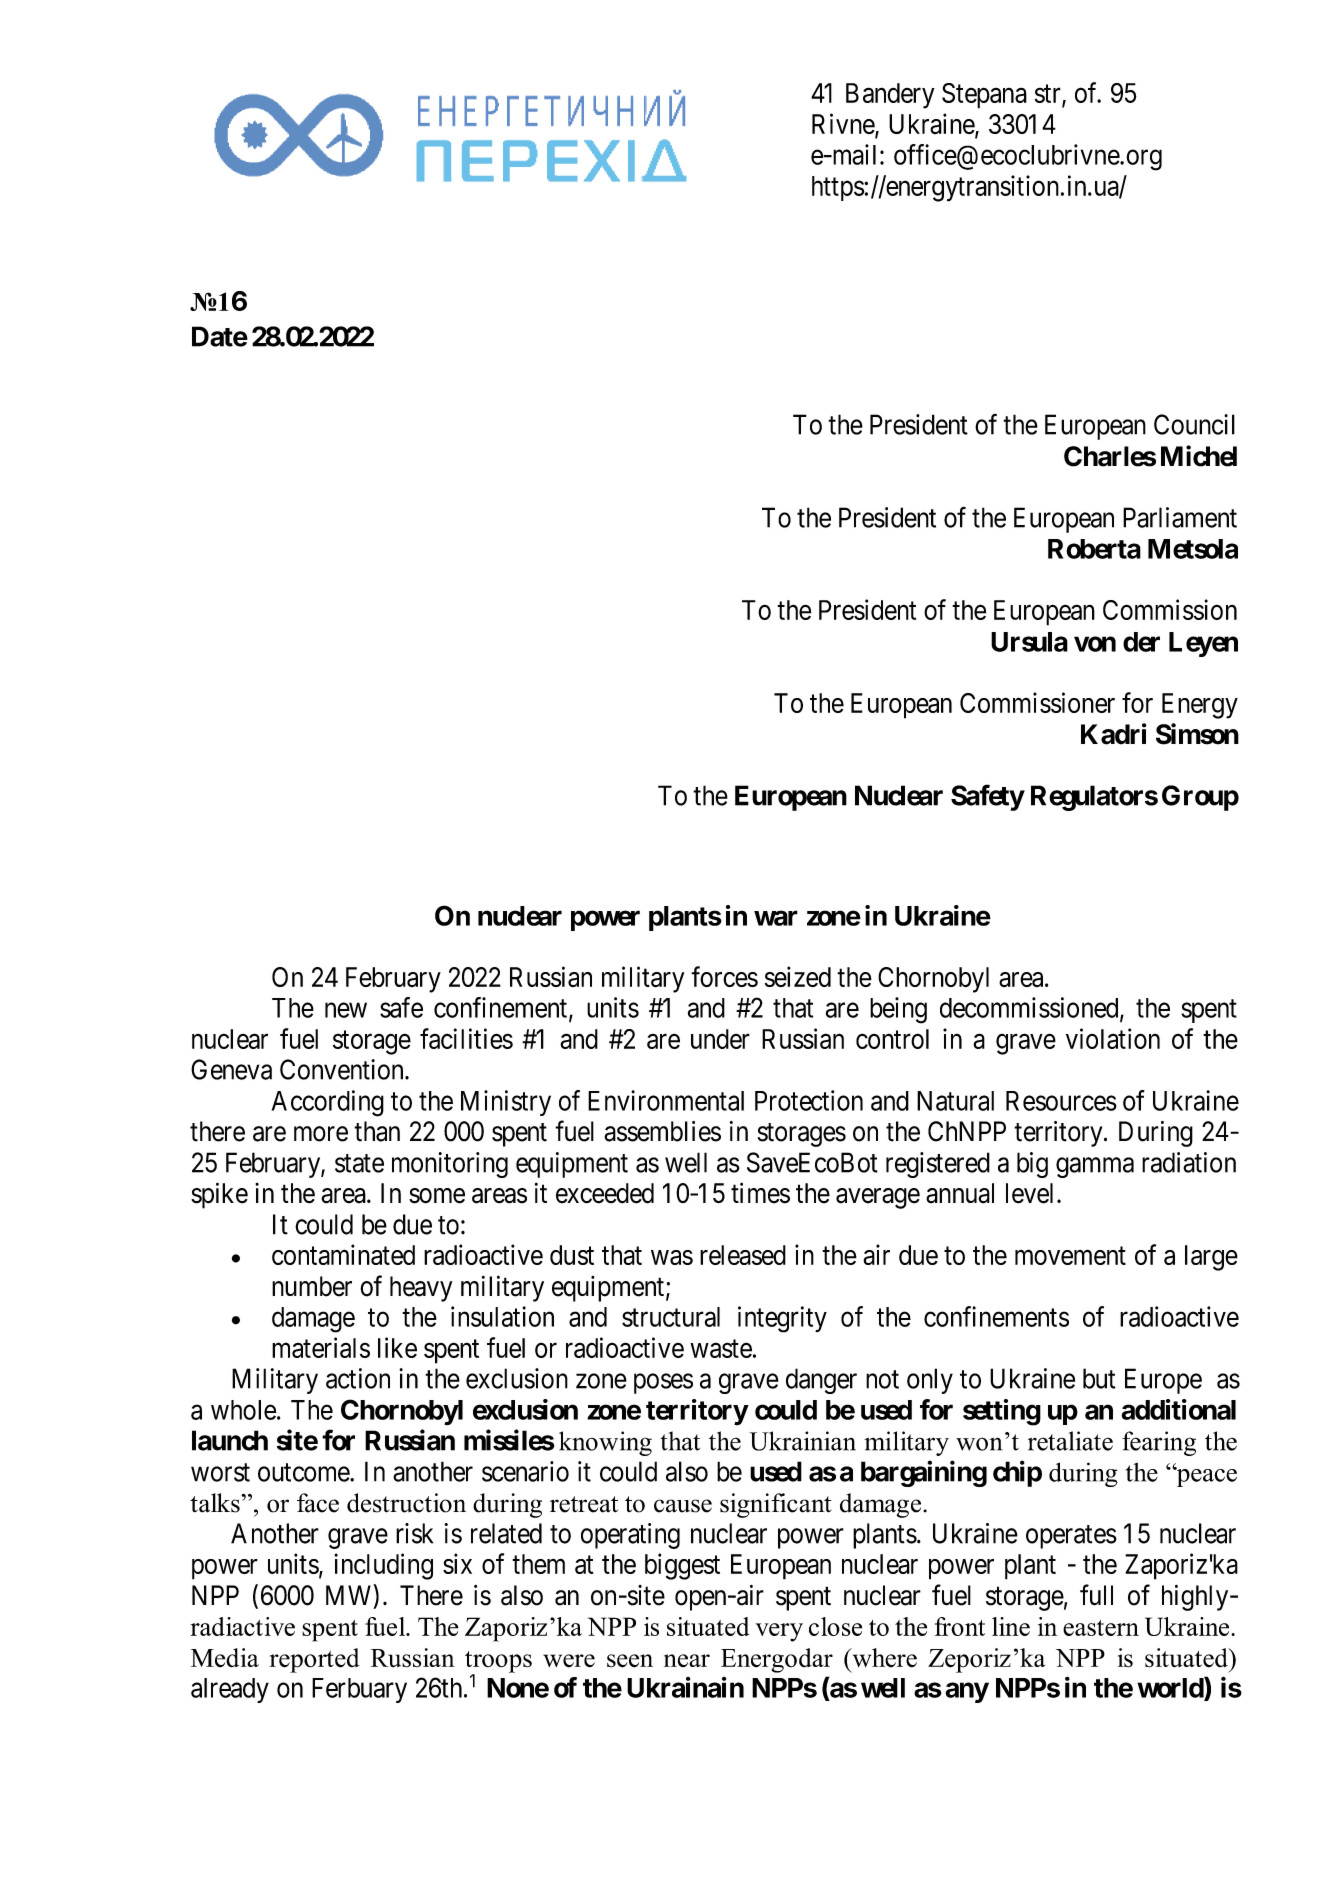 The image size is (1333, 1885). Describe the element at coordinates (346, 1010) in the document. I see `new` at that location.
